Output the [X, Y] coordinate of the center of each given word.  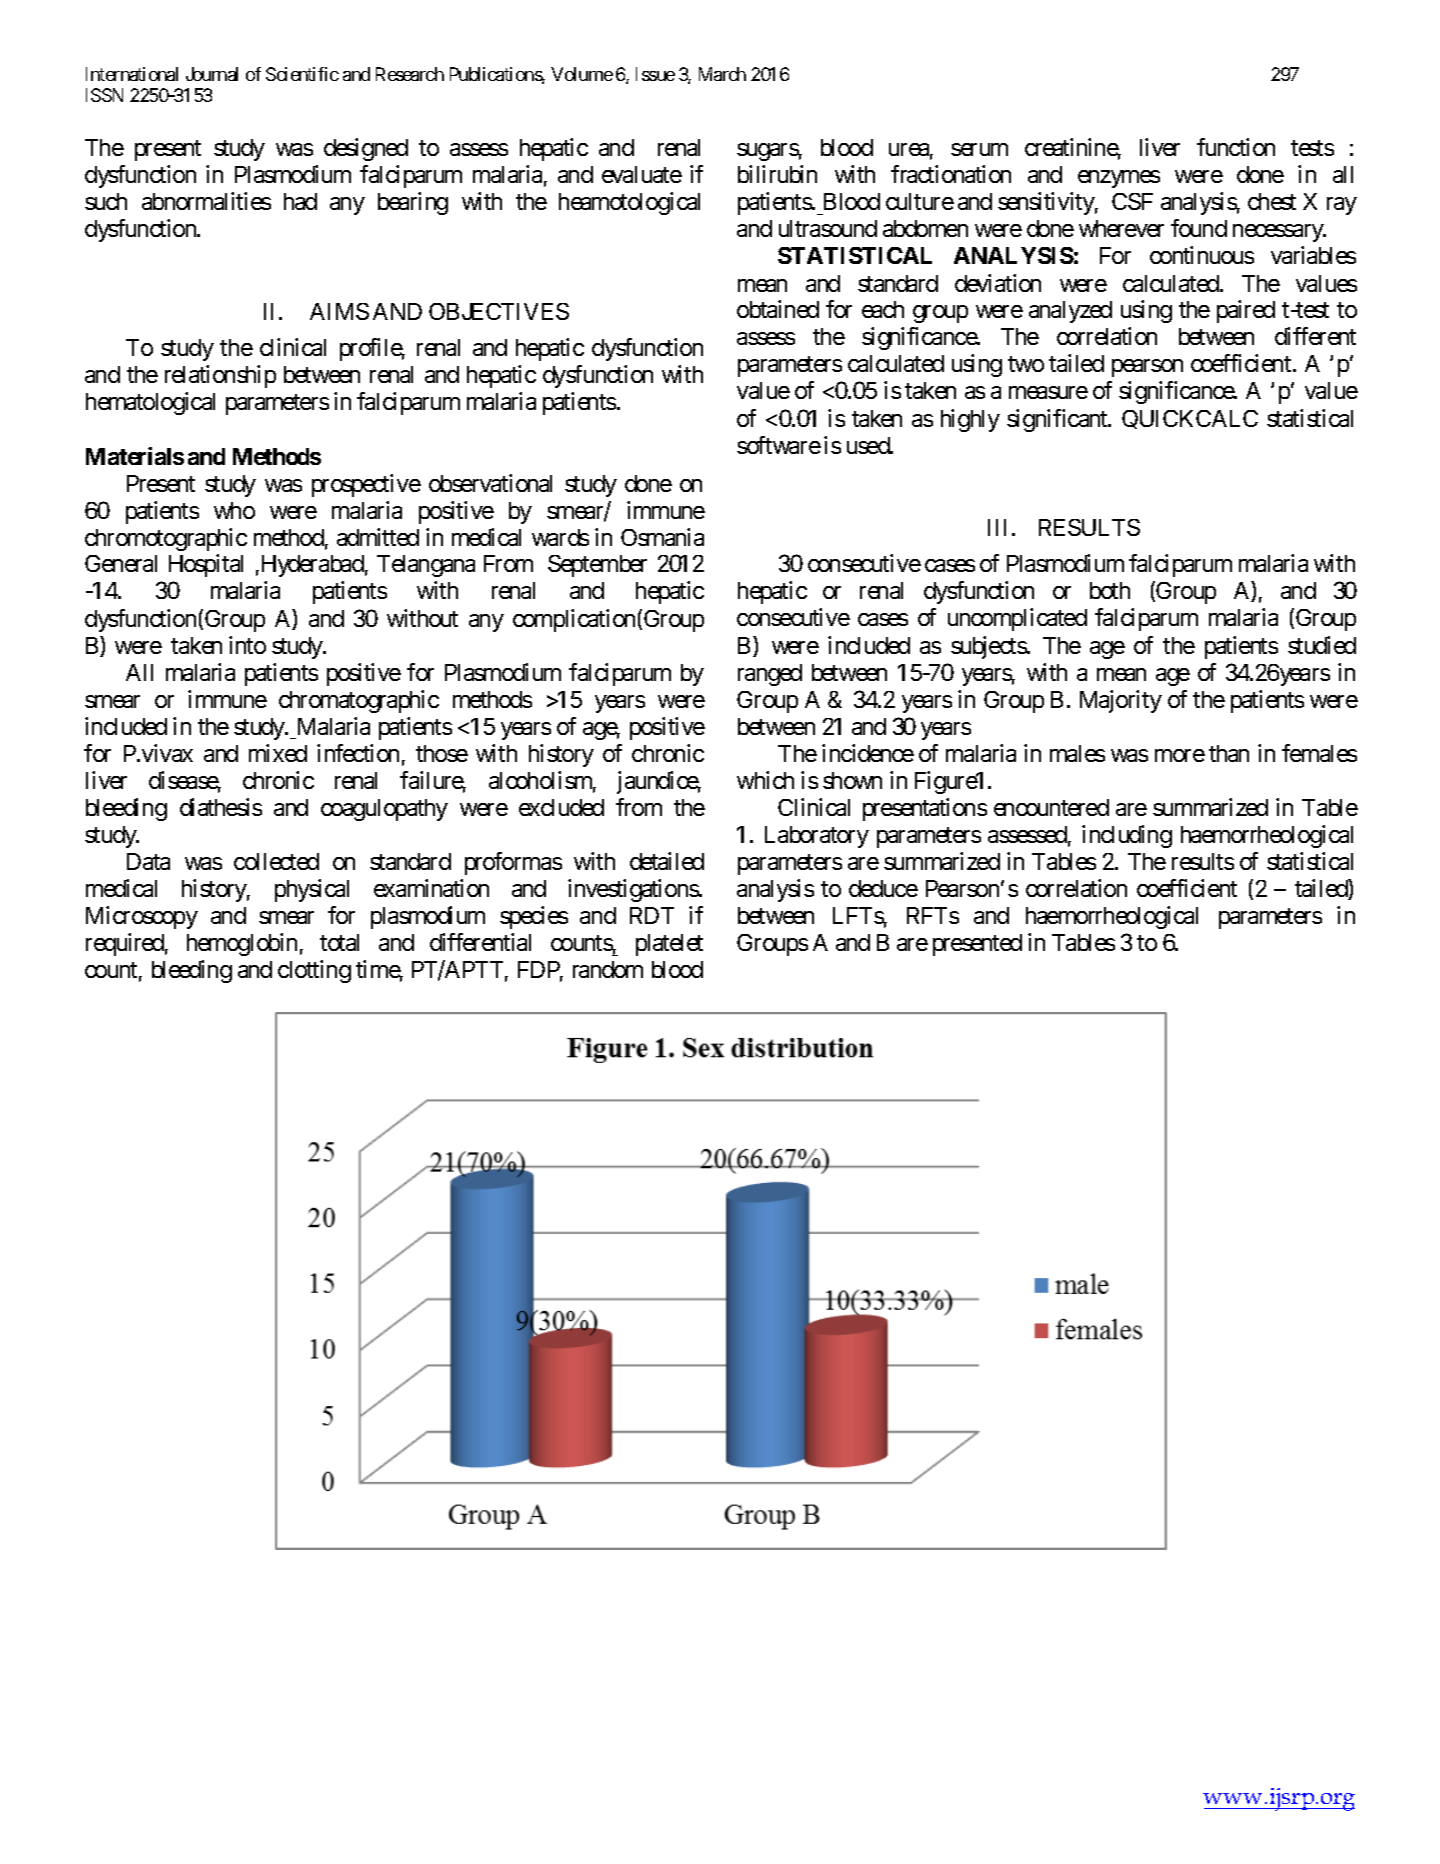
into [247, 645]
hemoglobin [242, 944]
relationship [220, 376]
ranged [770, 675]
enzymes [1119, 179]
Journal [212, 74]
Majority [1121, 701]
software [779, 445]
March [722, 74]
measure [1048, 393]
